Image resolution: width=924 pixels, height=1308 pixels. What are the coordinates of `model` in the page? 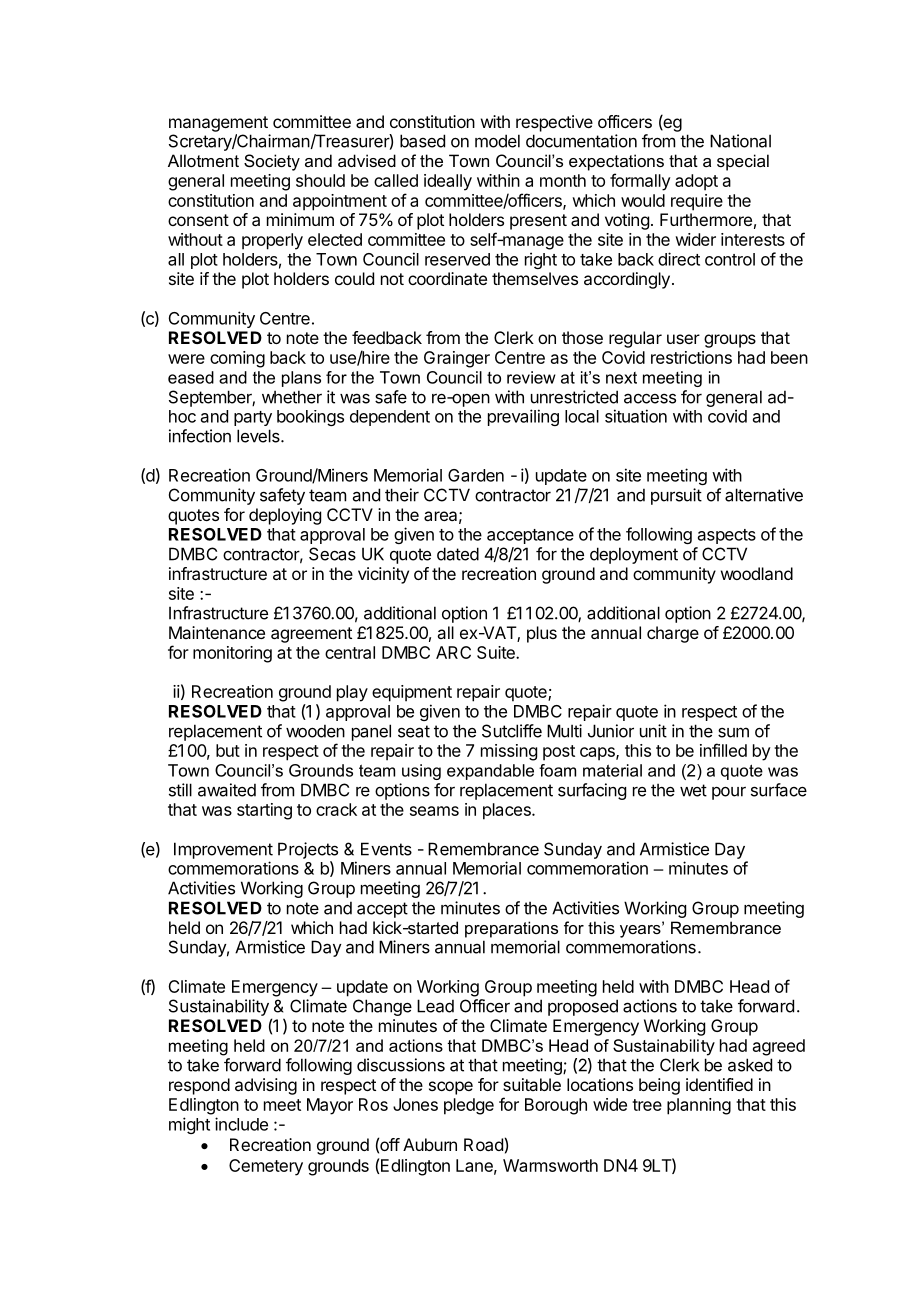 It's located at (497, 141).
